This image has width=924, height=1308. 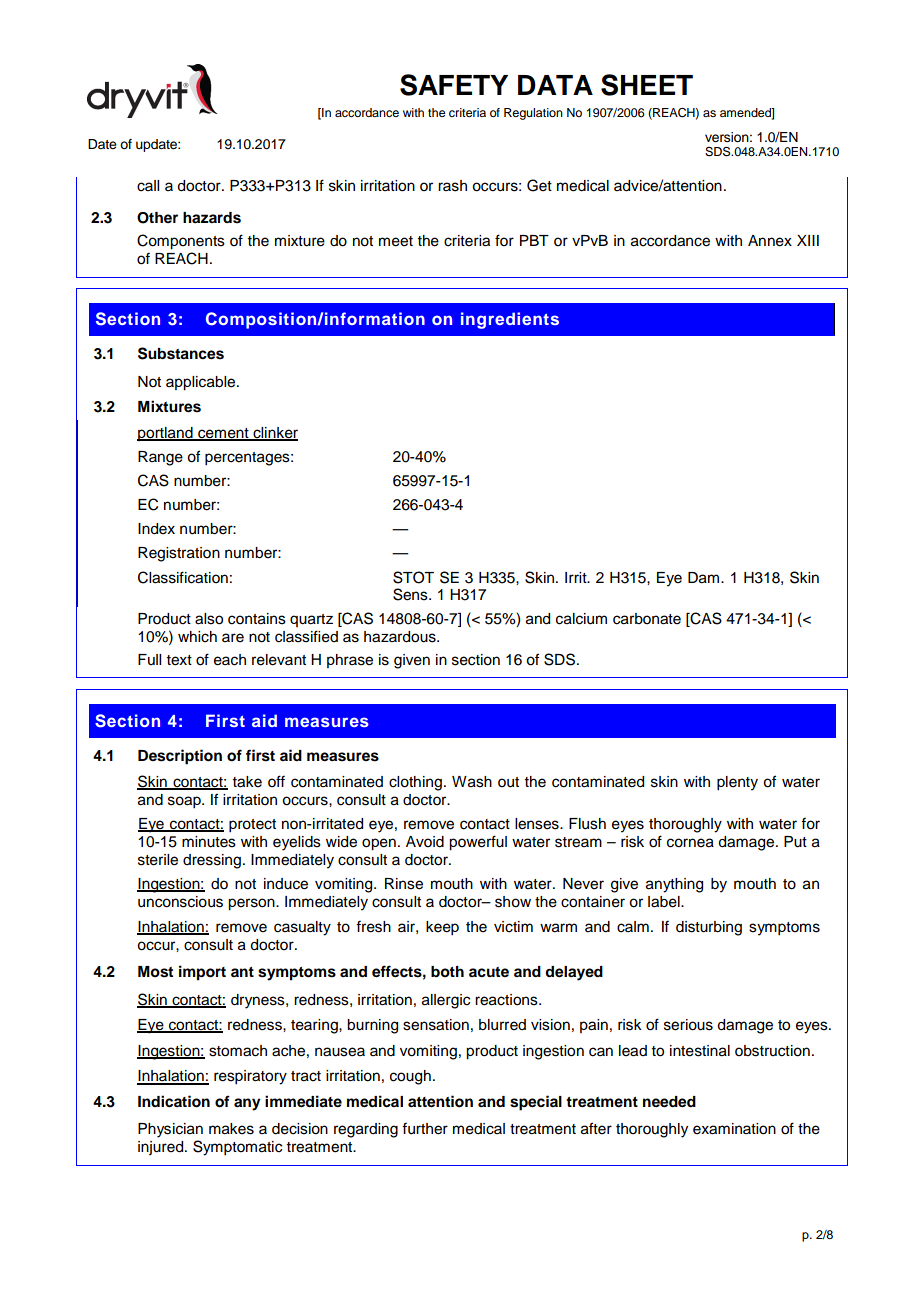 What do you see at coordinates (510, 320) in the image?
I see `ingredients` at bounding box center [510, 320].
